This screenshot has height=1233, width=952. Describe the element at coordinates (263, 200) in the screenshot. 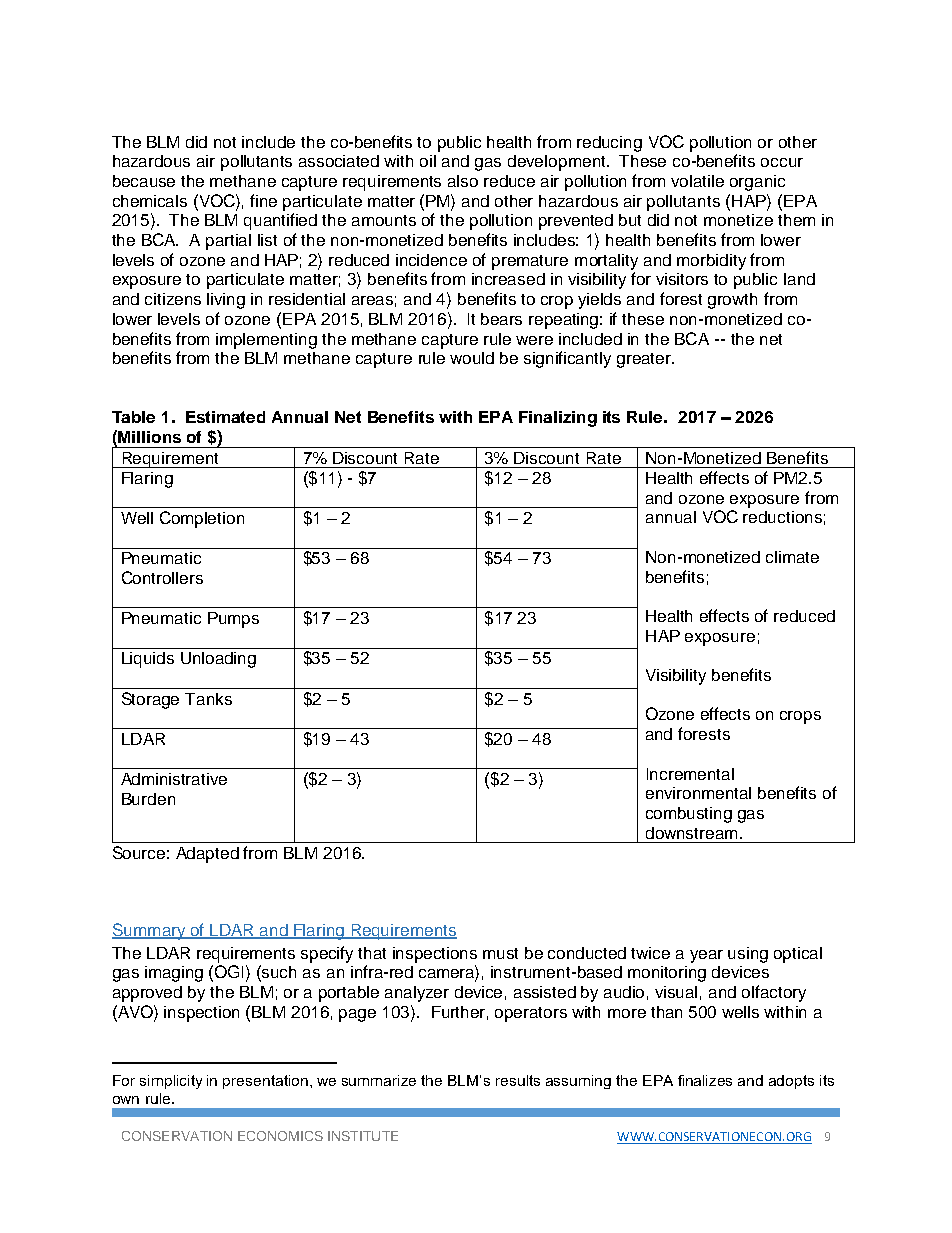

I see `fine` at that location.
